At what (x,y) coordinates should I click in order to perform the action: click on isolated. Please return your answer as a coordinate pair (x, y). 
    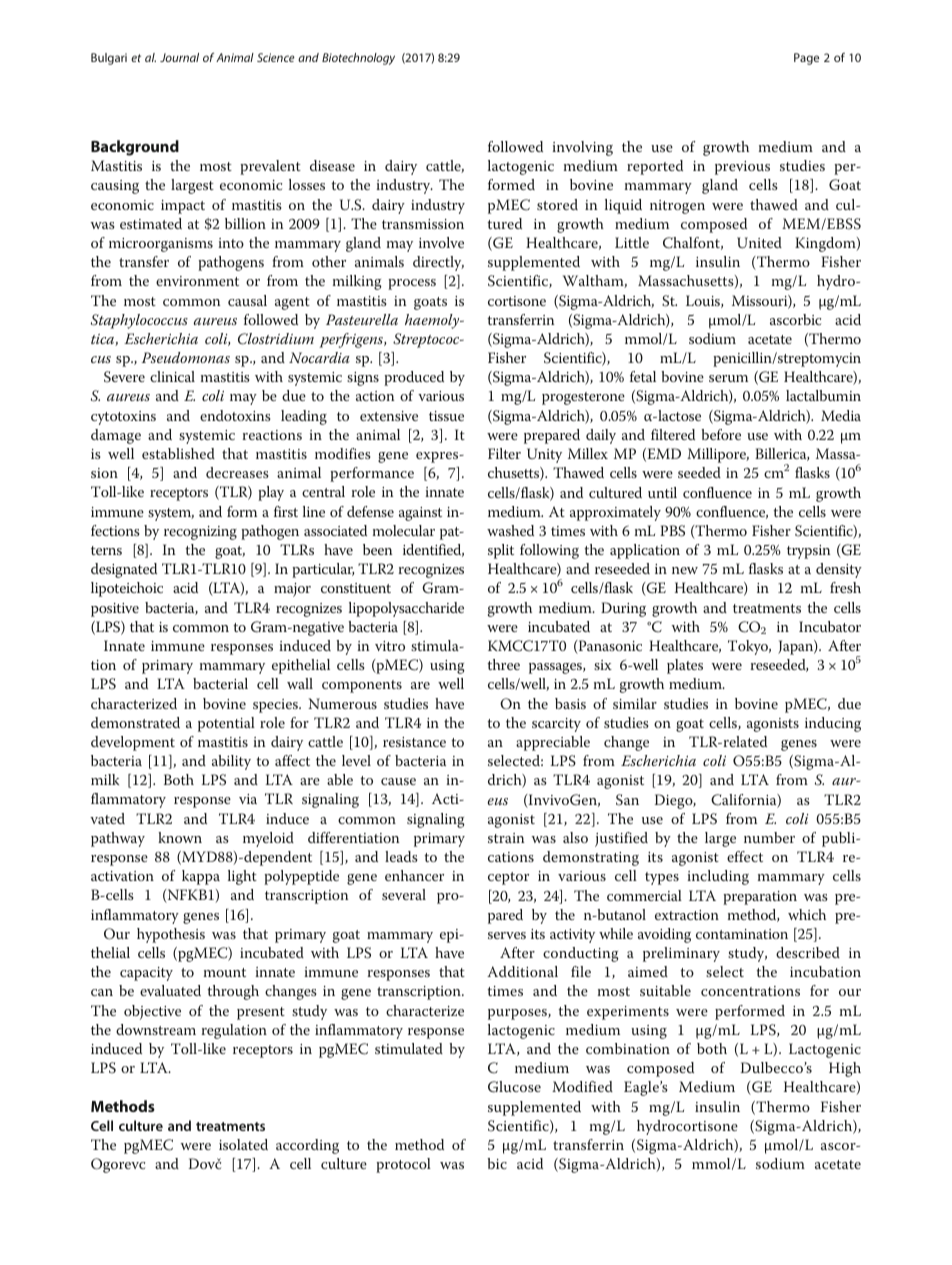
    Looking at the image, I should click on (243, 1144).
